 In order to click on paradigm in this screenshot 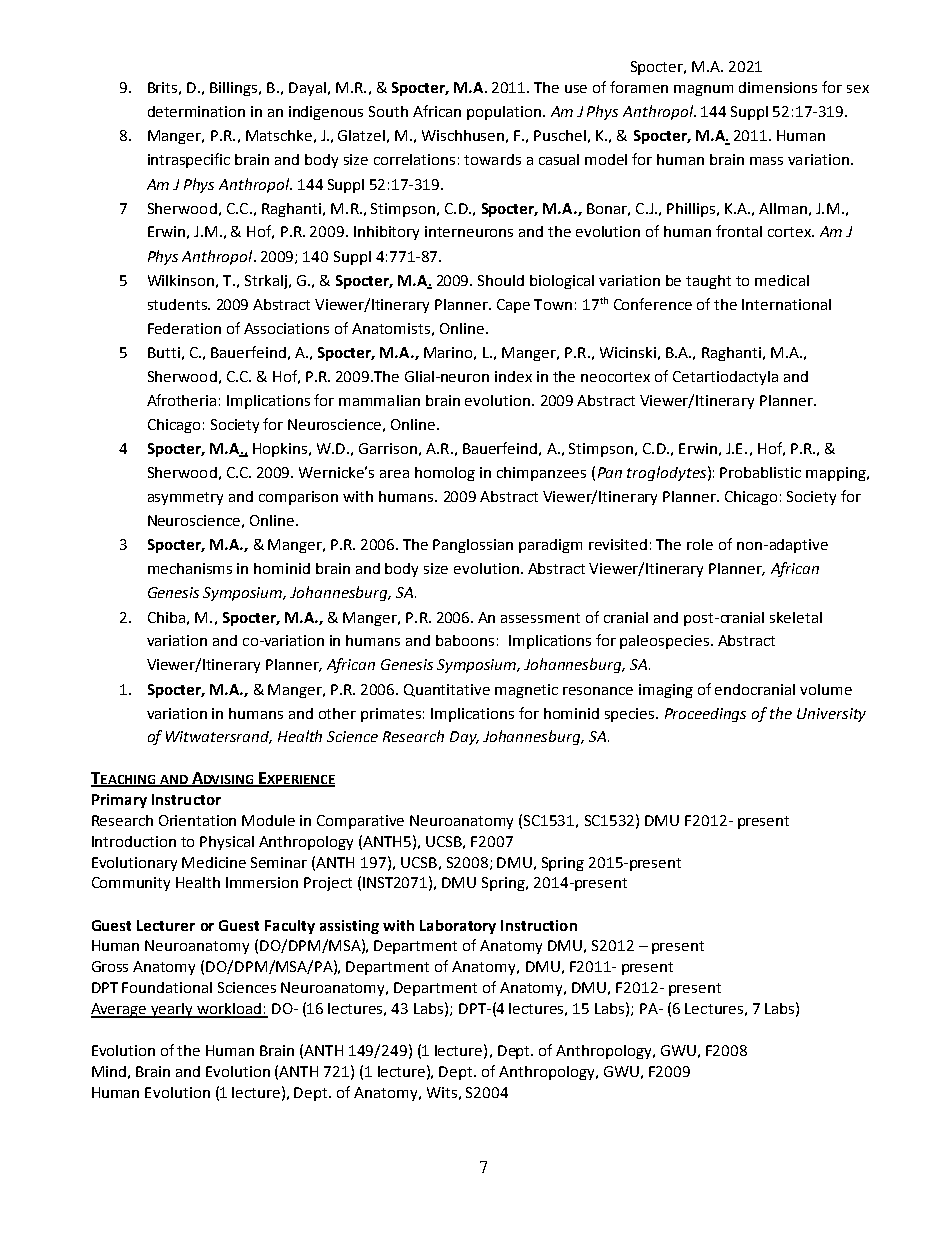, I will do `click(550, 546)`.
